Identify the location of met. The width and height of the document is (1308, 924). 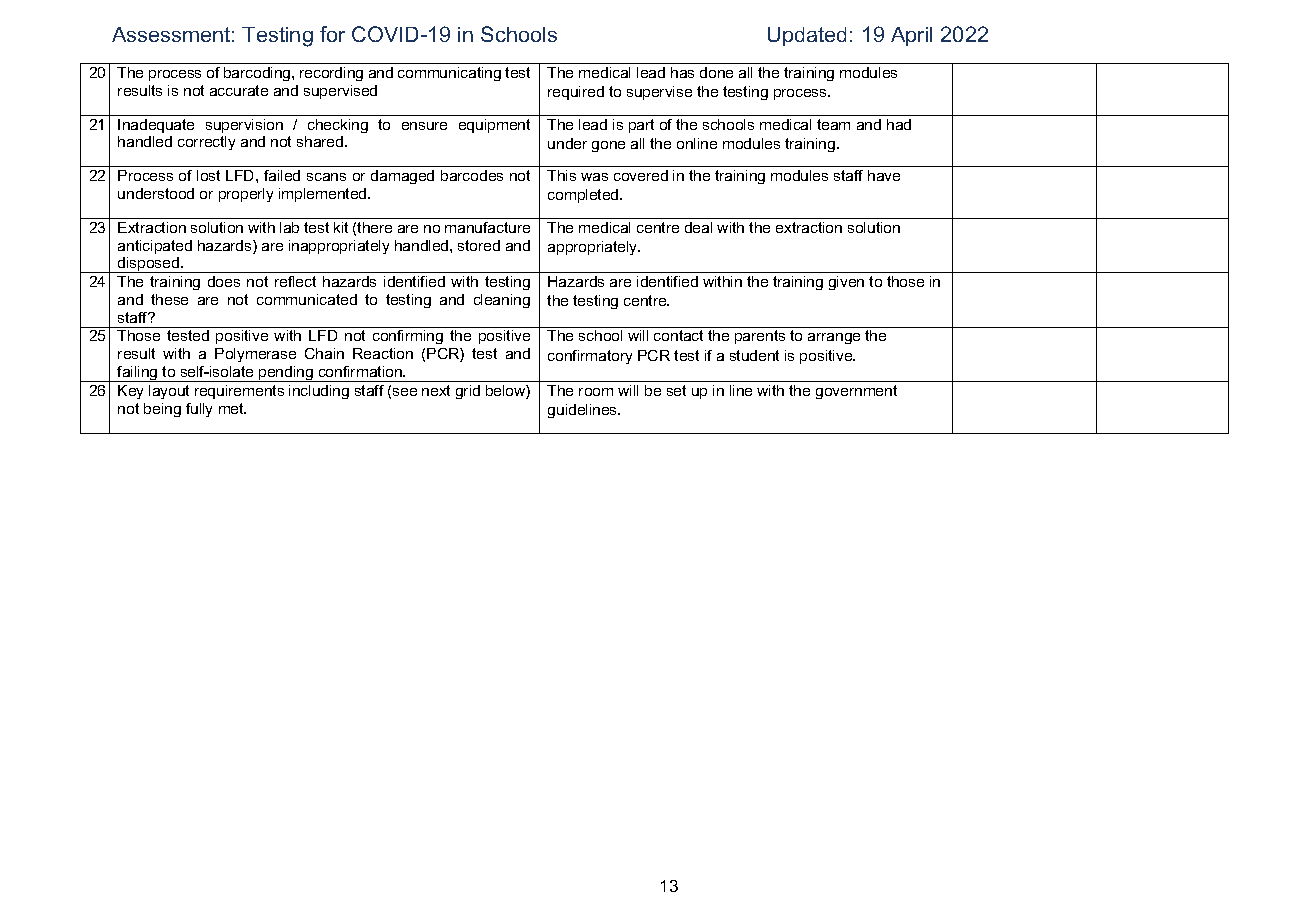
(232, 408).
